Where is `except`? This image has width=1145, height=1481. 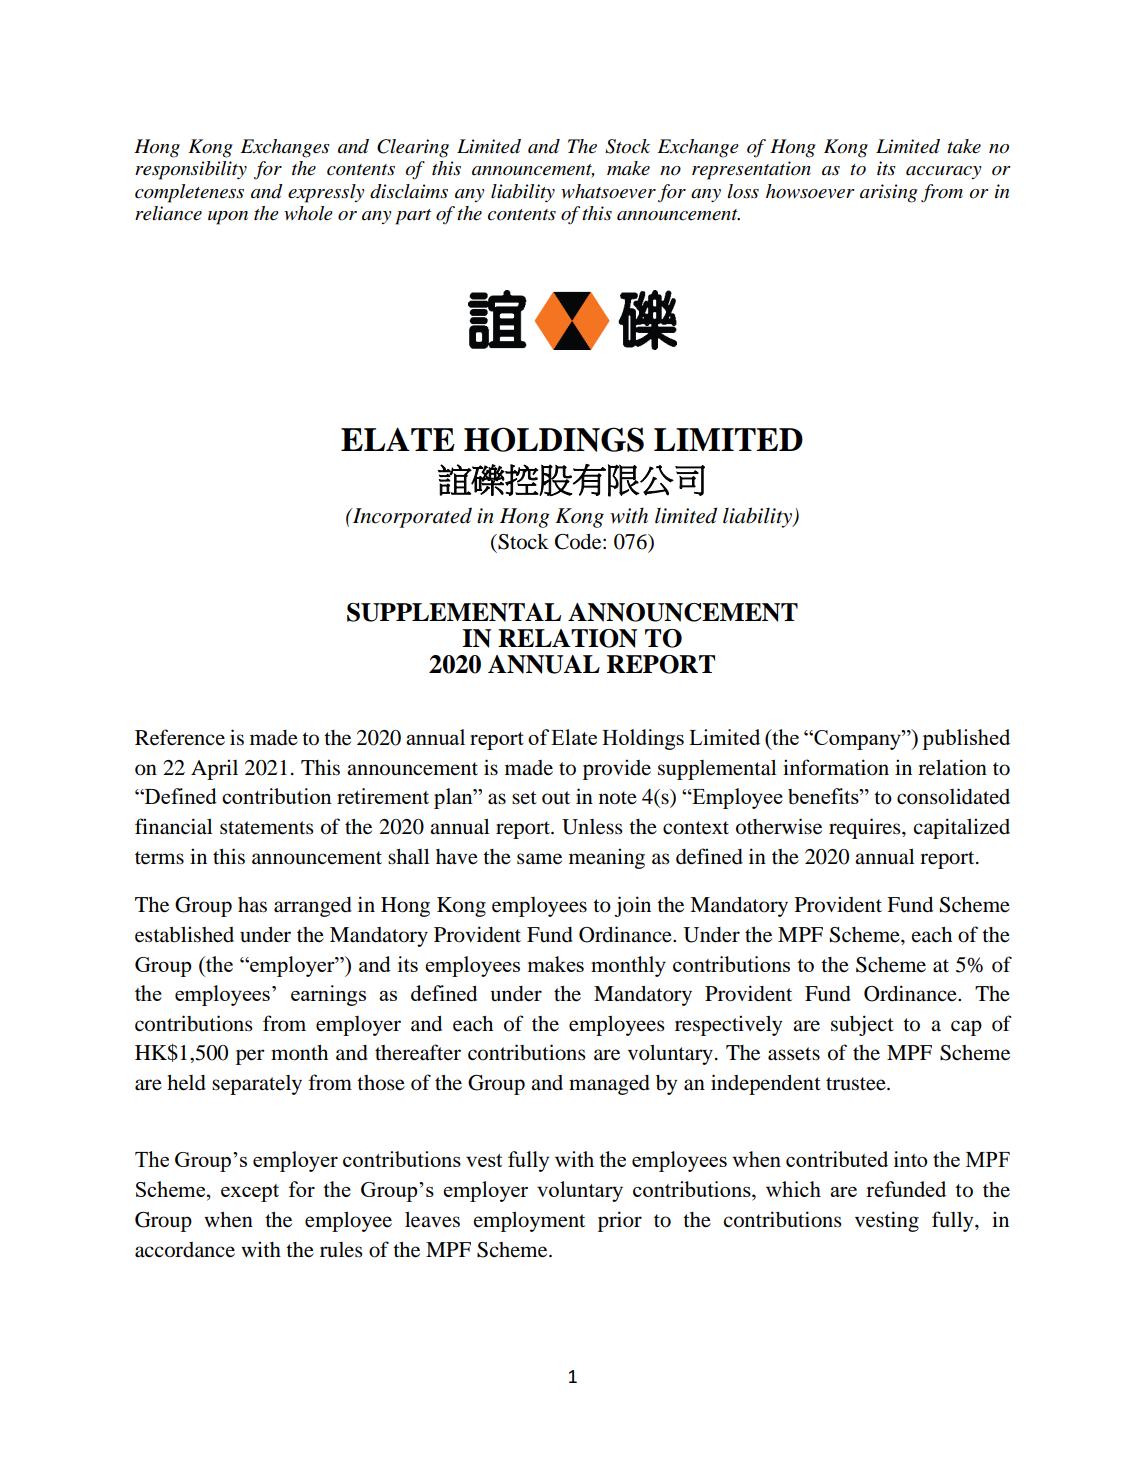 except is located at coordinates (250, 1193).
